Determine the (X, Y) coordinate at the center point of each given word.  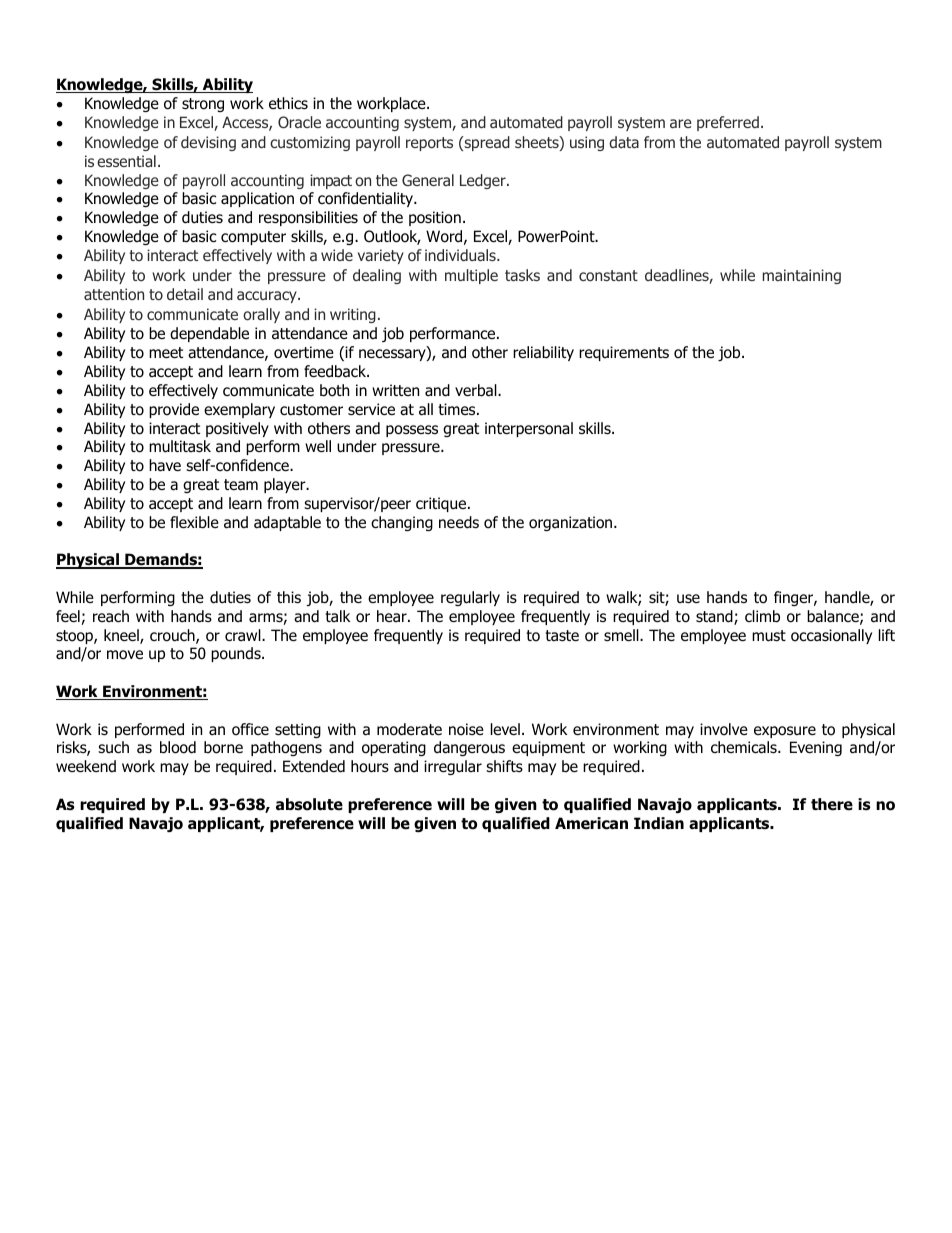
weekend (86, 766)
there (832, 804)
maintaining (802, 276)
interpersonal (529, 429)
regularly (470, 598)
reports (429, 144)
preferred (728, 123)
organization (572, 523)
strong (203, 105)
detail (185, 294)
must (769, 636)
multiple (471, 276)
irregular (453, 767)
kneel (122, 636)
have (165, 465)
